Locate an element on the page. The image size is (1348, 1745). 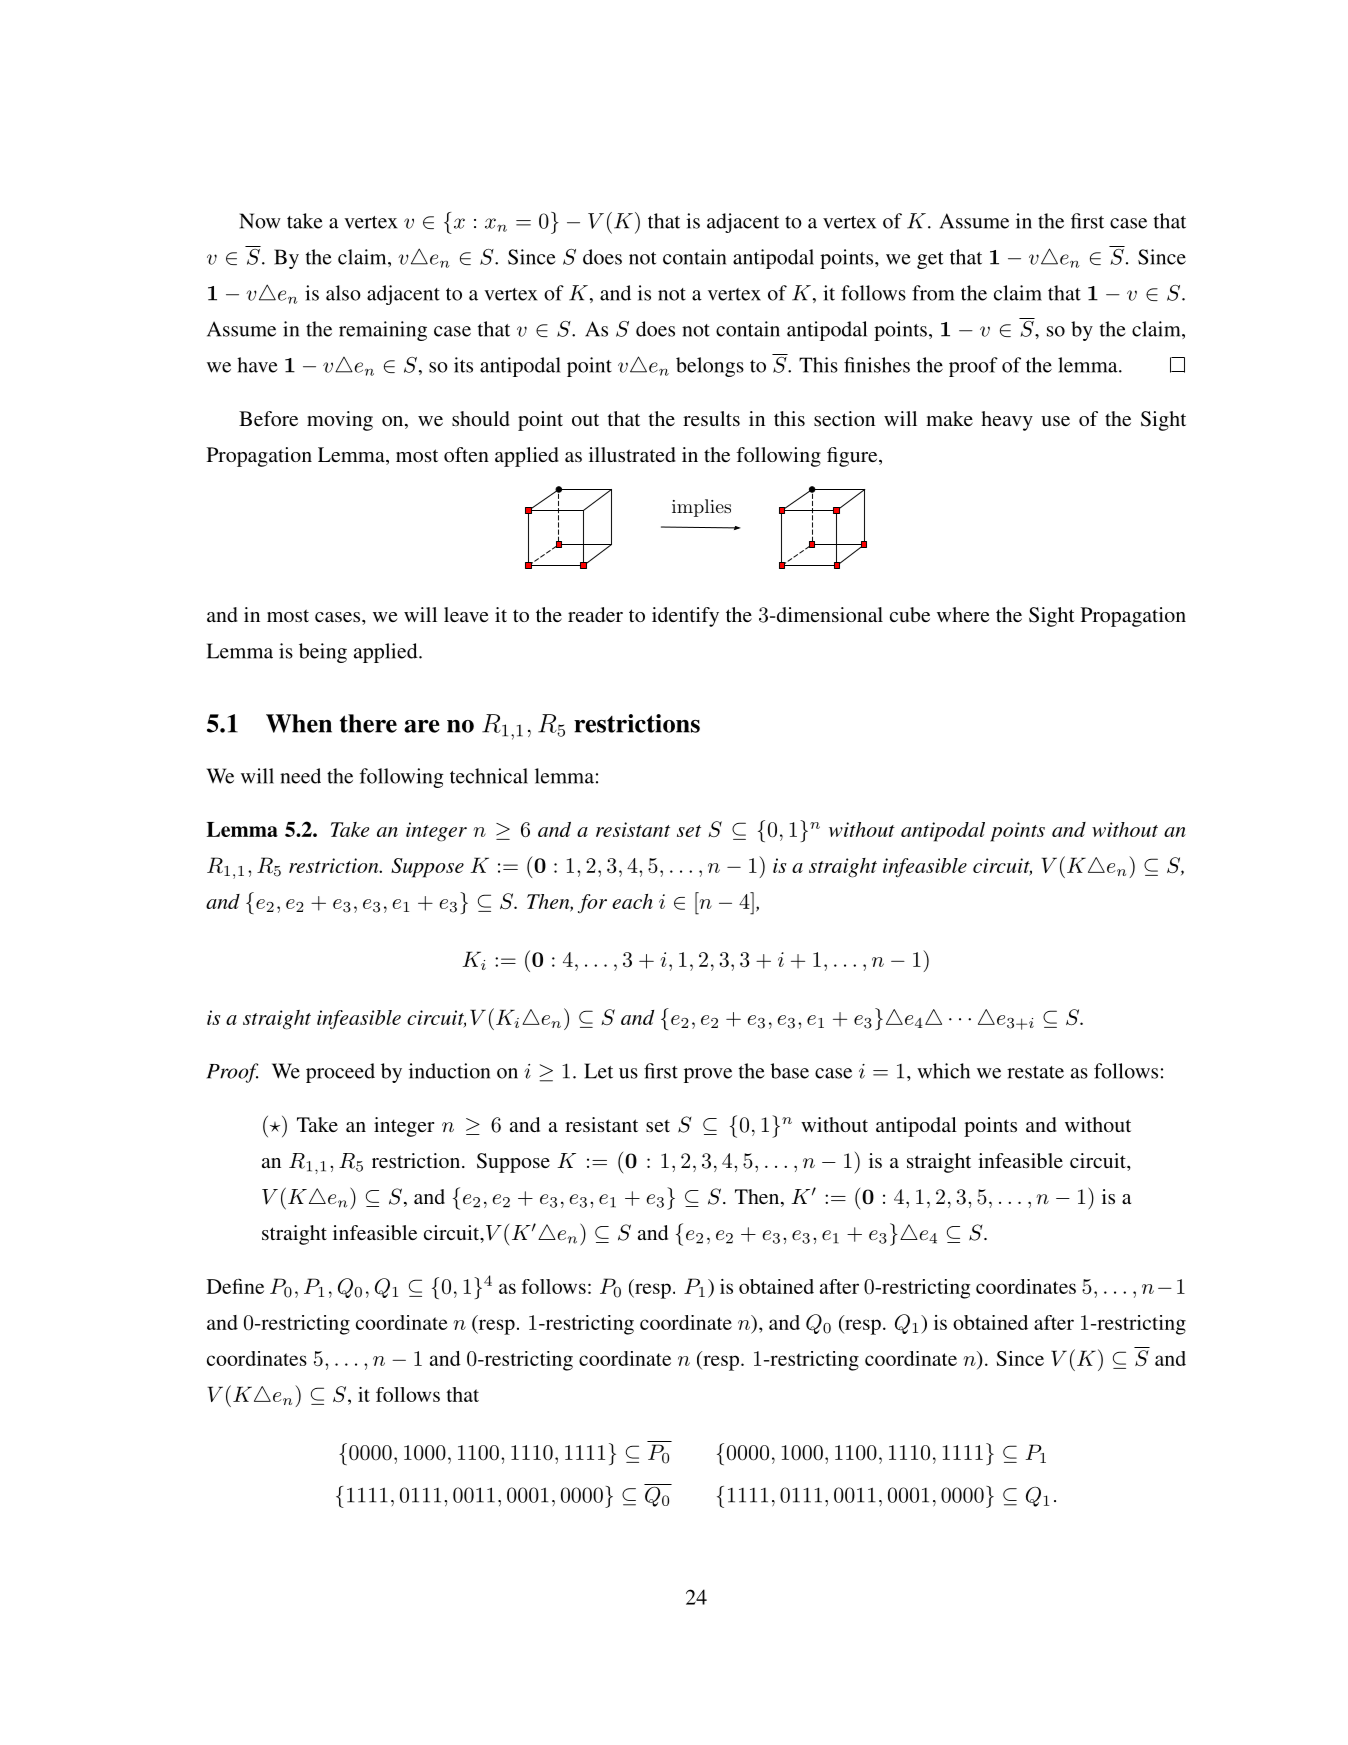
where is located at coordinates (963, 614).
